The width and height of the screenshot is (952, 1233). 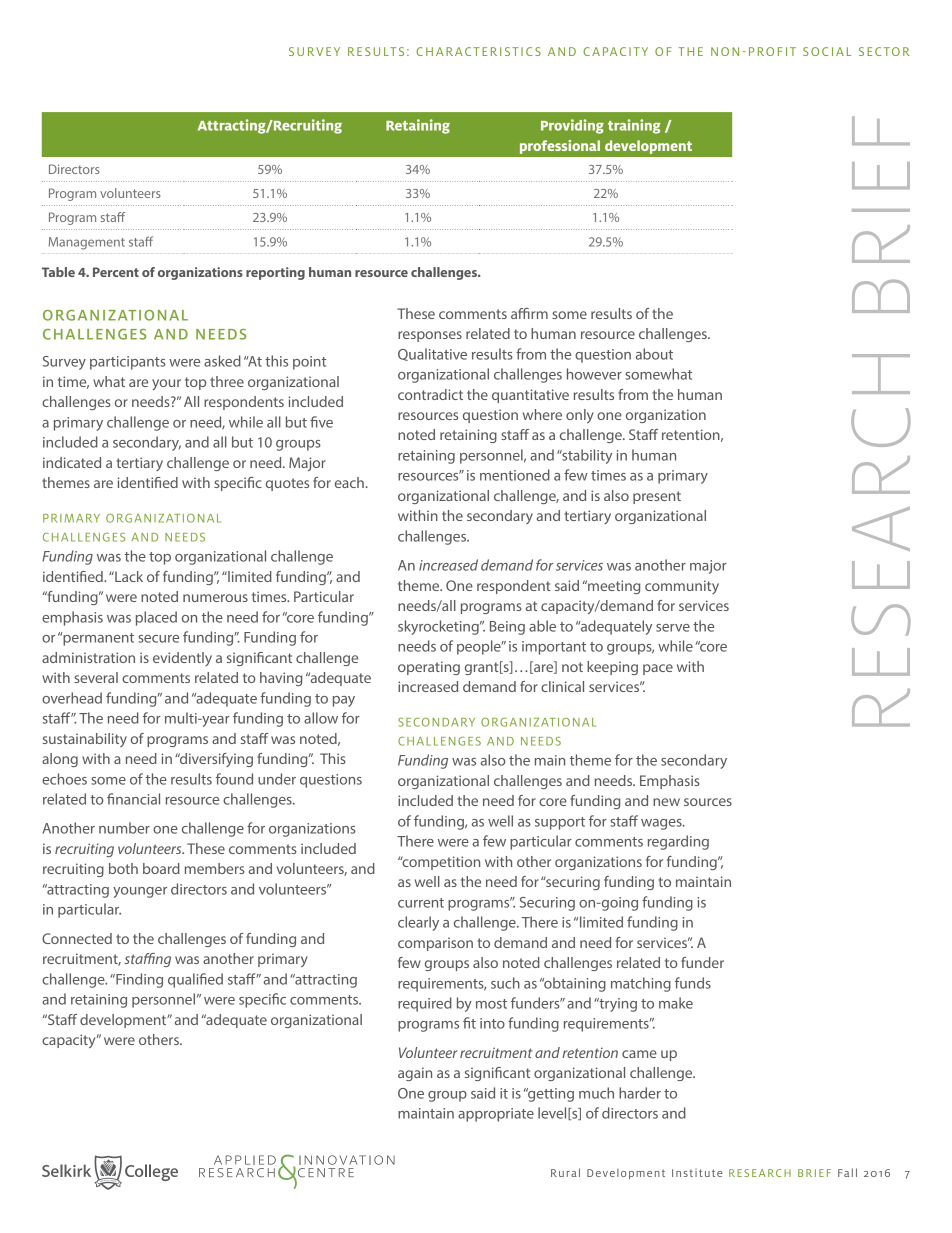 I want to click on mentioned, so click(x=515, y=475).
